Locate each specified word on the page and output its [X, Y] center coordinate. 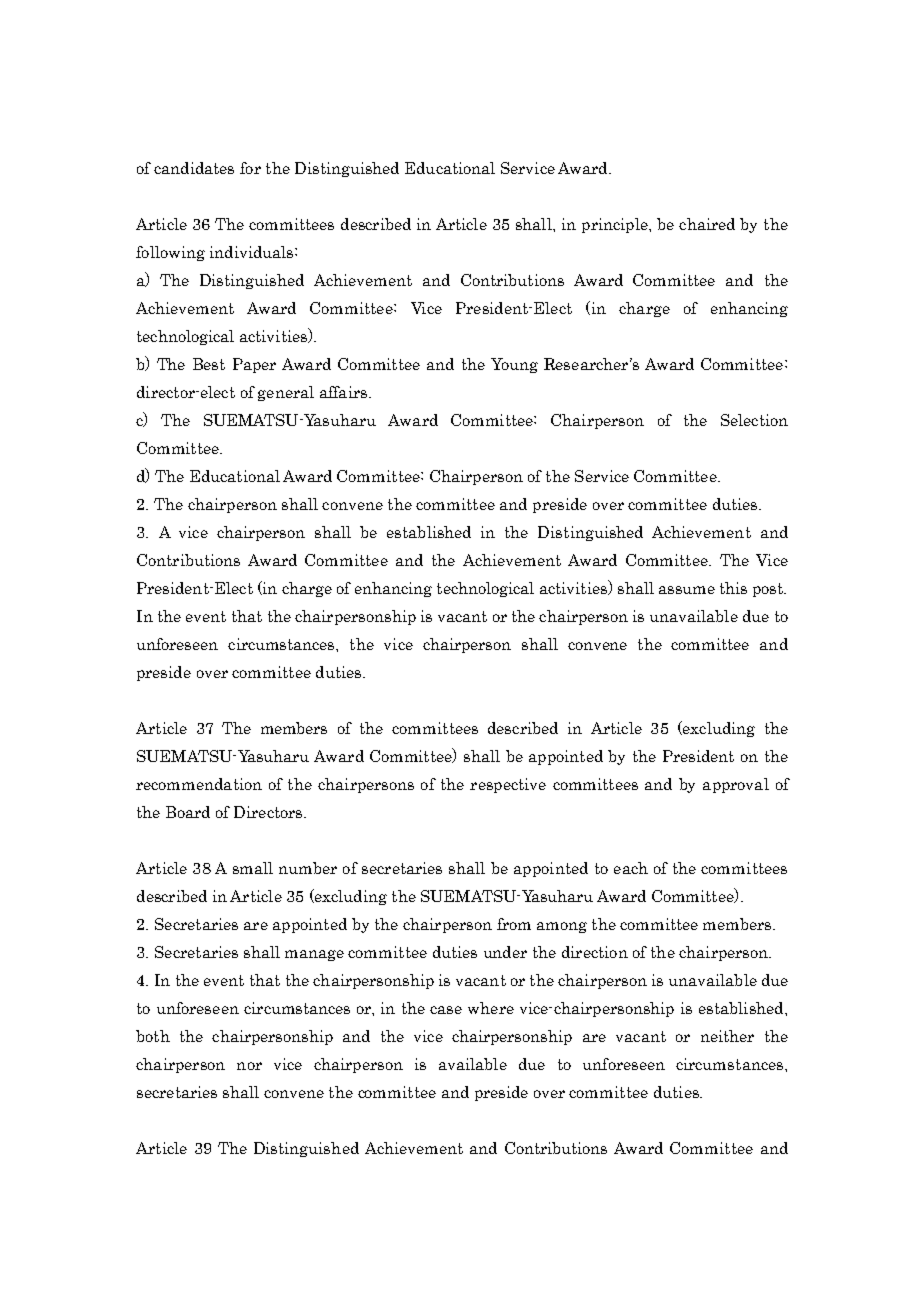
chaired [707, 224]
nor [249, 1066]
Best [209, 364]
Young [514, 365]
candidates [194, 168]
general [286, 393]
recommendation [199, 784]
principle [616, 225]
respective [508, 785]
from [514, 924]
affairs [343, 392]
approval [736, 785]
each [631, 868]
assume [687, 590]
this [733, 588]
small [253, 868]
